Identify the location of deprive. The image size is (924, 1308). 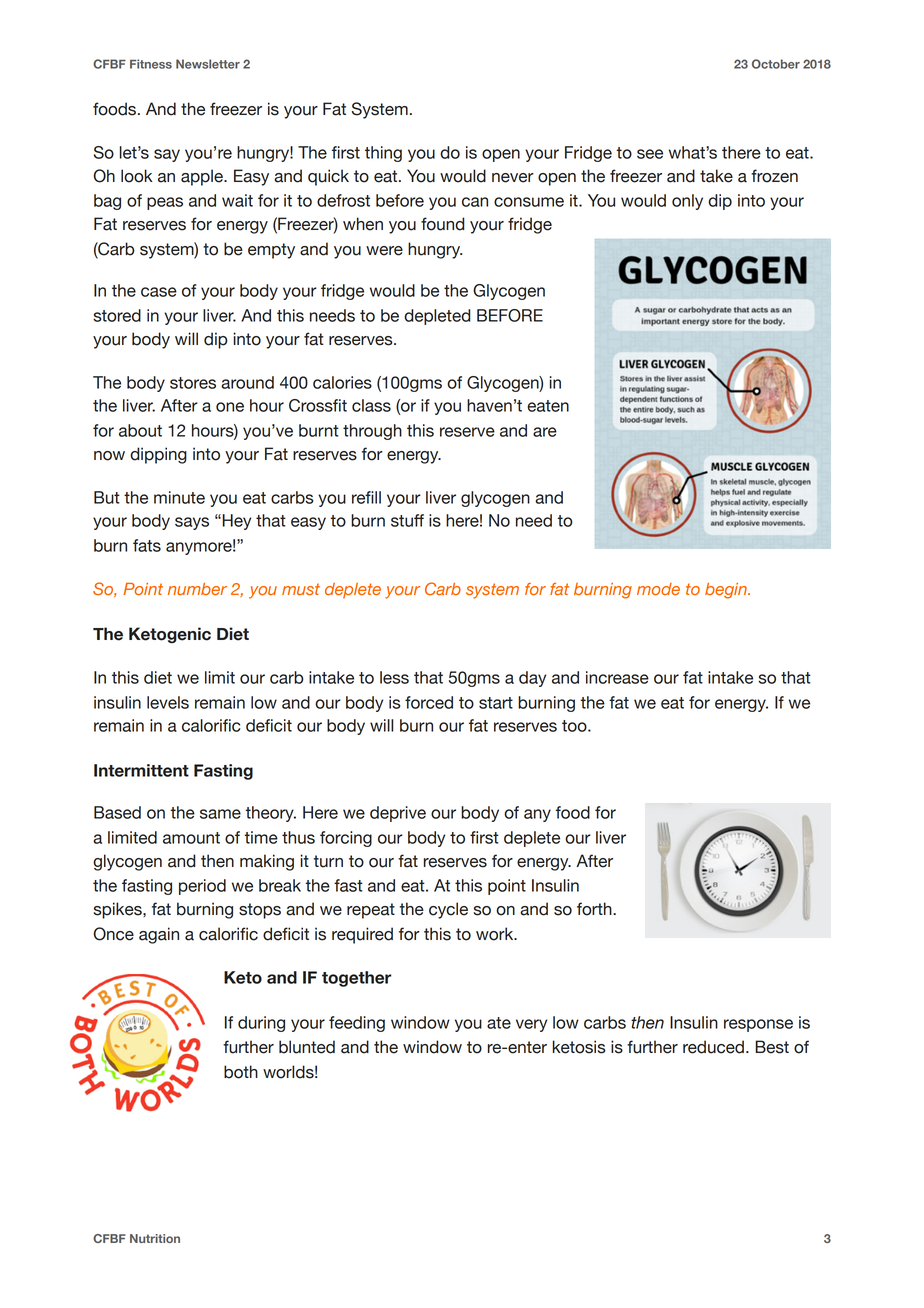
(398, 814).
